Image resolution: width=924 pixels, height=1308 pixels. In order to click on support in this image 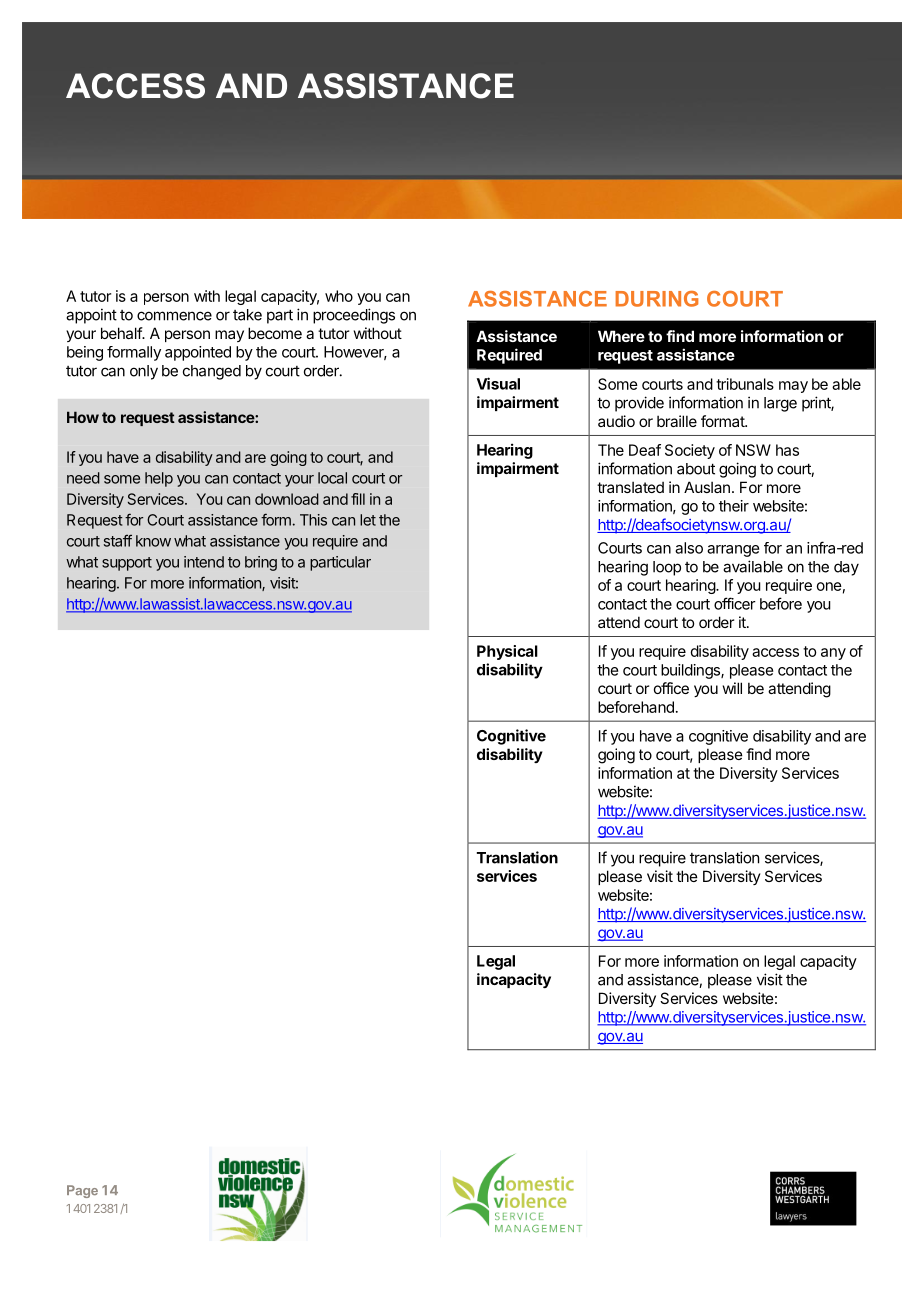, I will do `click(127, 564)`.
